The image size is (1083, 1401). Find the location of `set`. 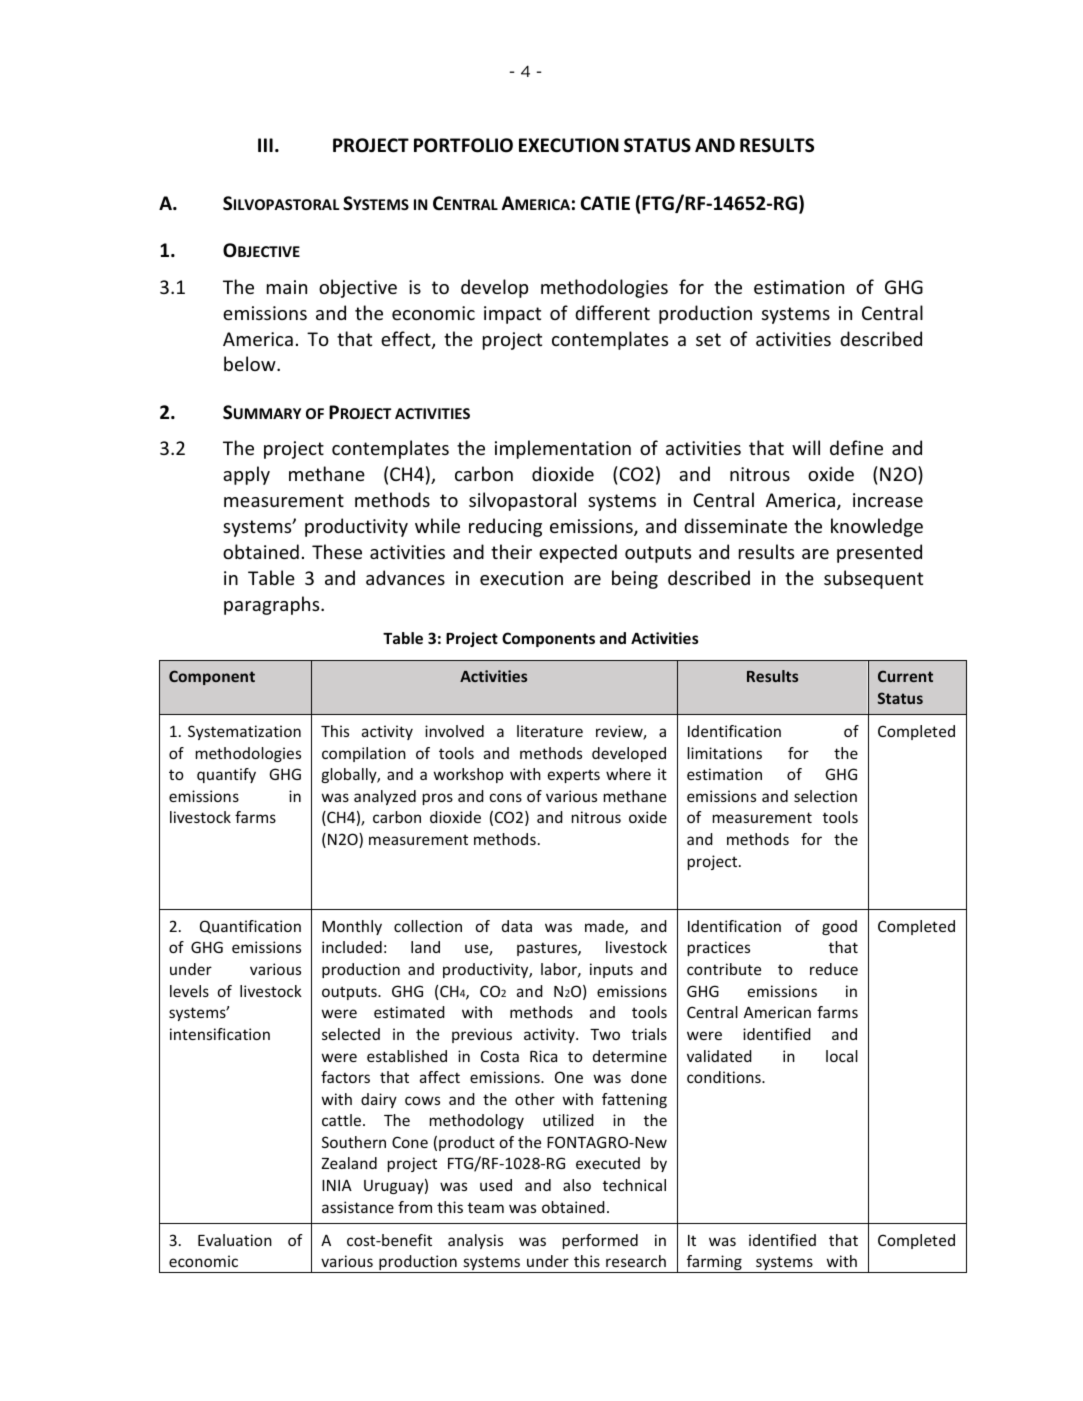

set is located at coordinates (708, 339).
